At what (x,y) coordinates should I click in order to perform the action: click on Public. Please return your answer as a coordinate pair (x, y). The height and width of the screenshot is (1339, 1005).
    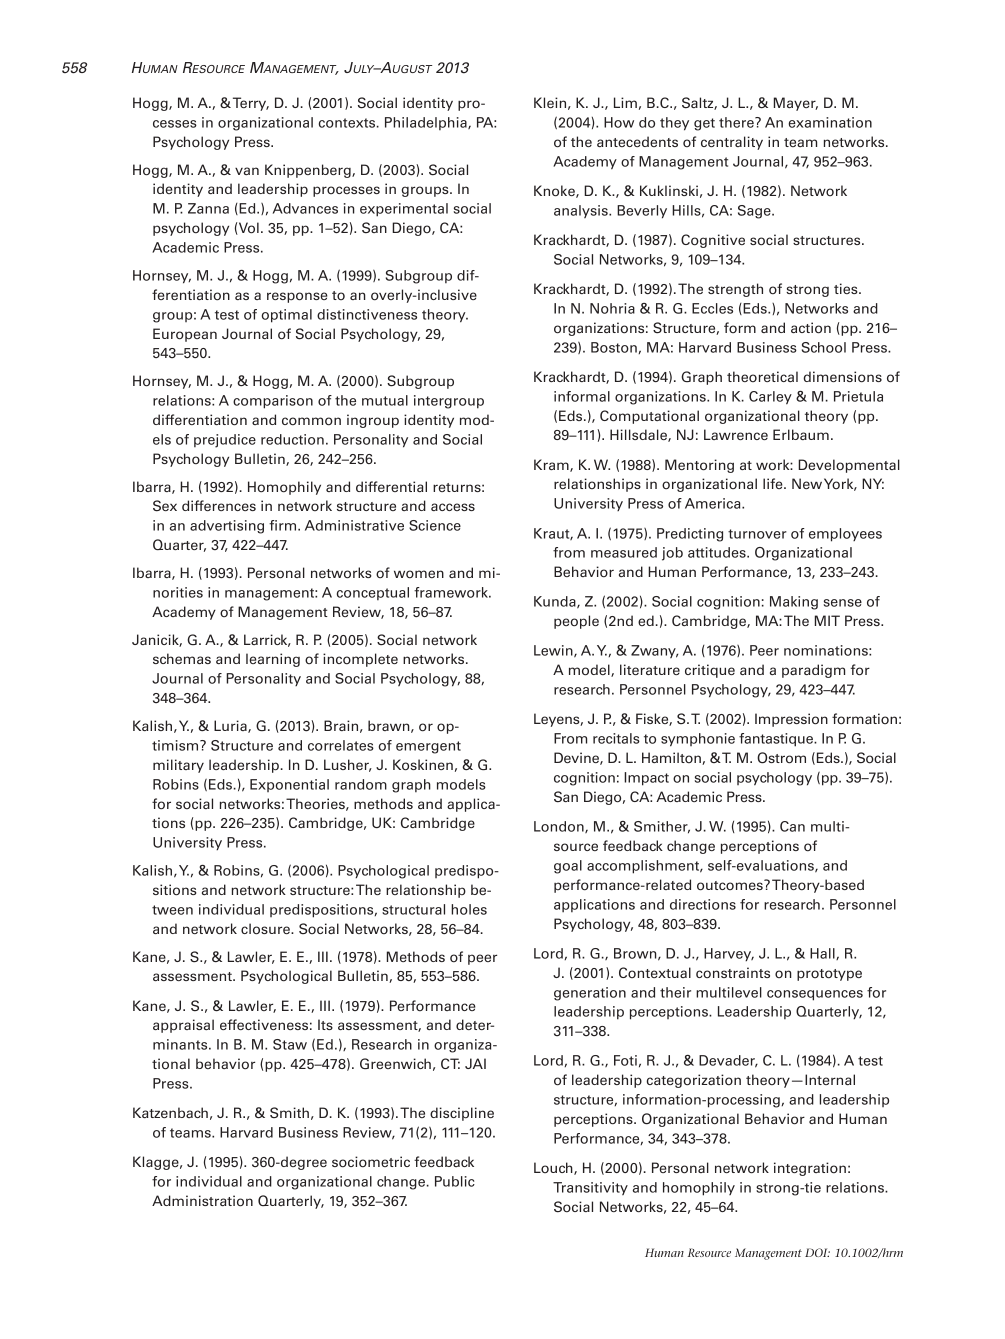
    Looking at the image, I should click on (455, 1181).
